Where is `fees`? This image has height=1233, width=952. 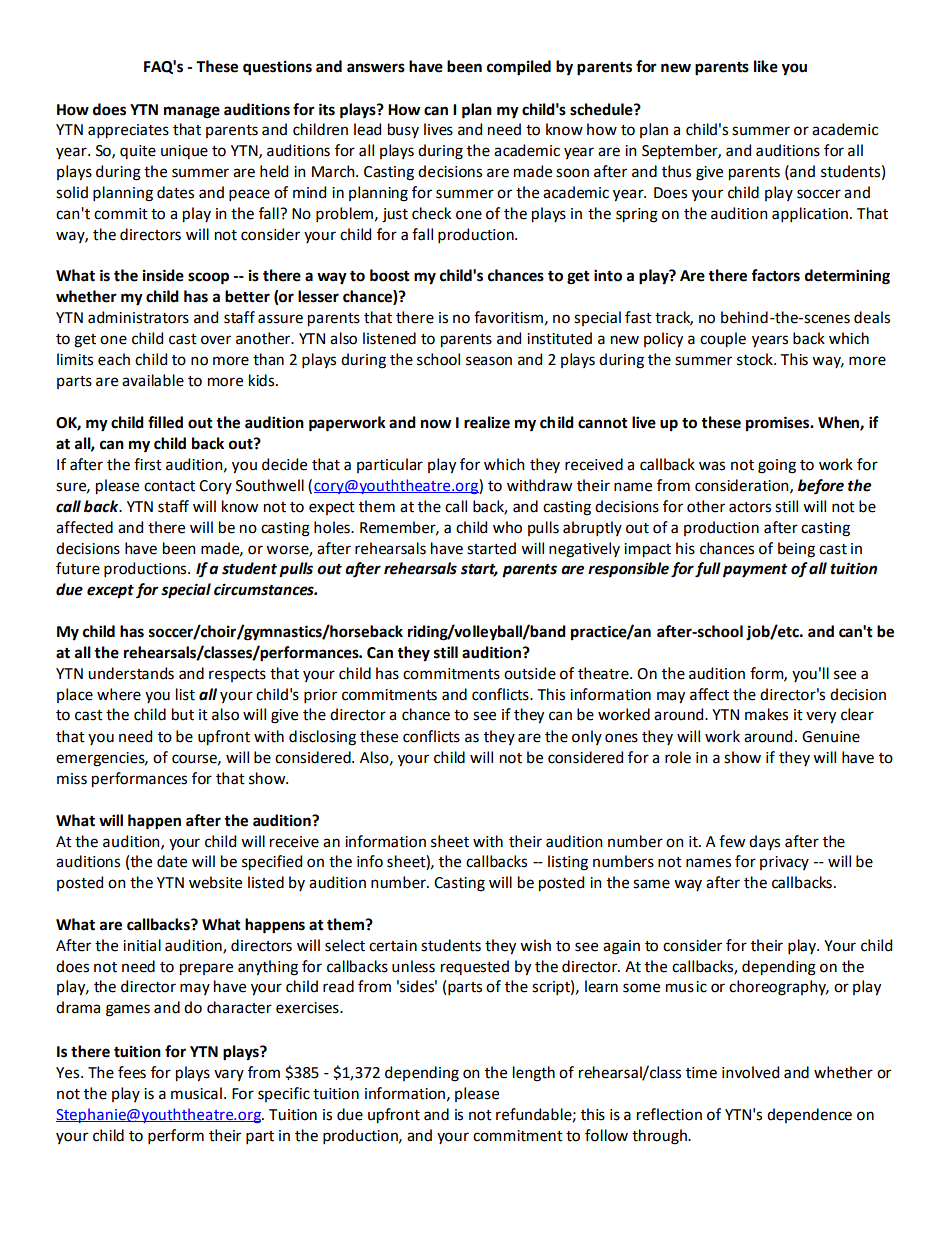
fees is located at coordinates (132, 1072).
